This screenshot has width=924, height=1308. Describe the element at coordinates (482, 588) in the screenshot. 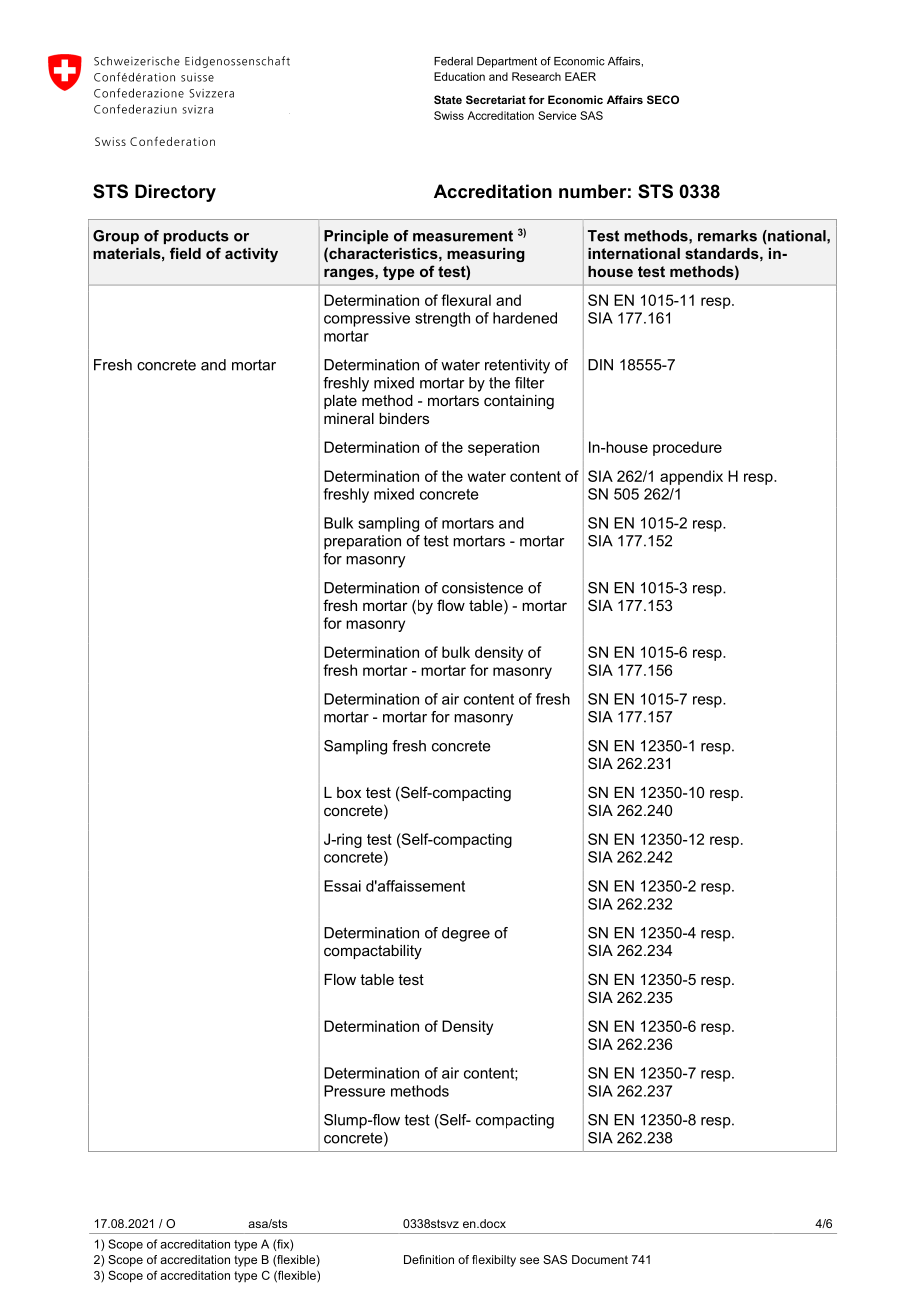

I see `consistence` at that location.
